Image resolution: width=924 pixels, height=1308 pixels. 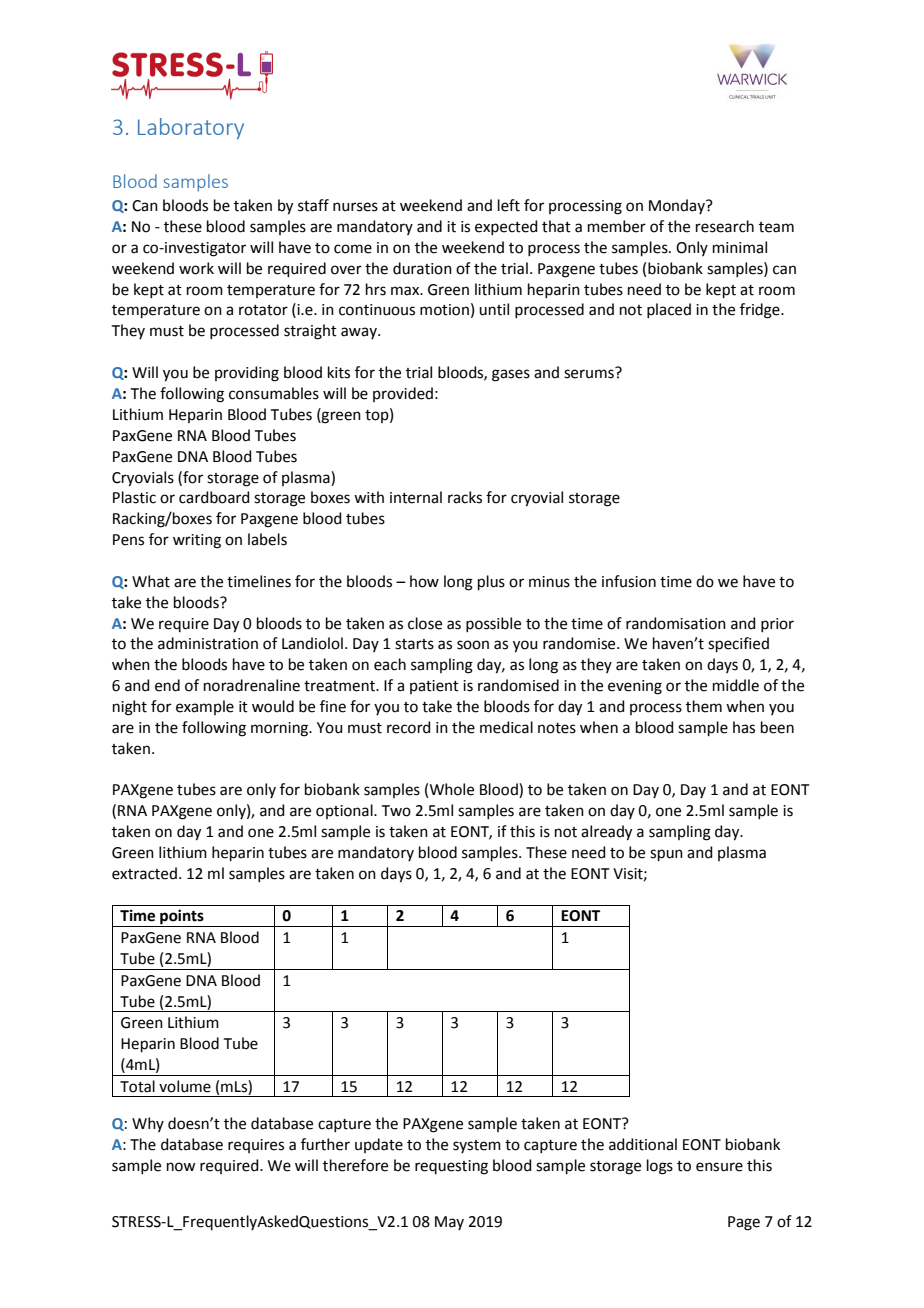 I want to click on Two, so click(x=396, y=811).
